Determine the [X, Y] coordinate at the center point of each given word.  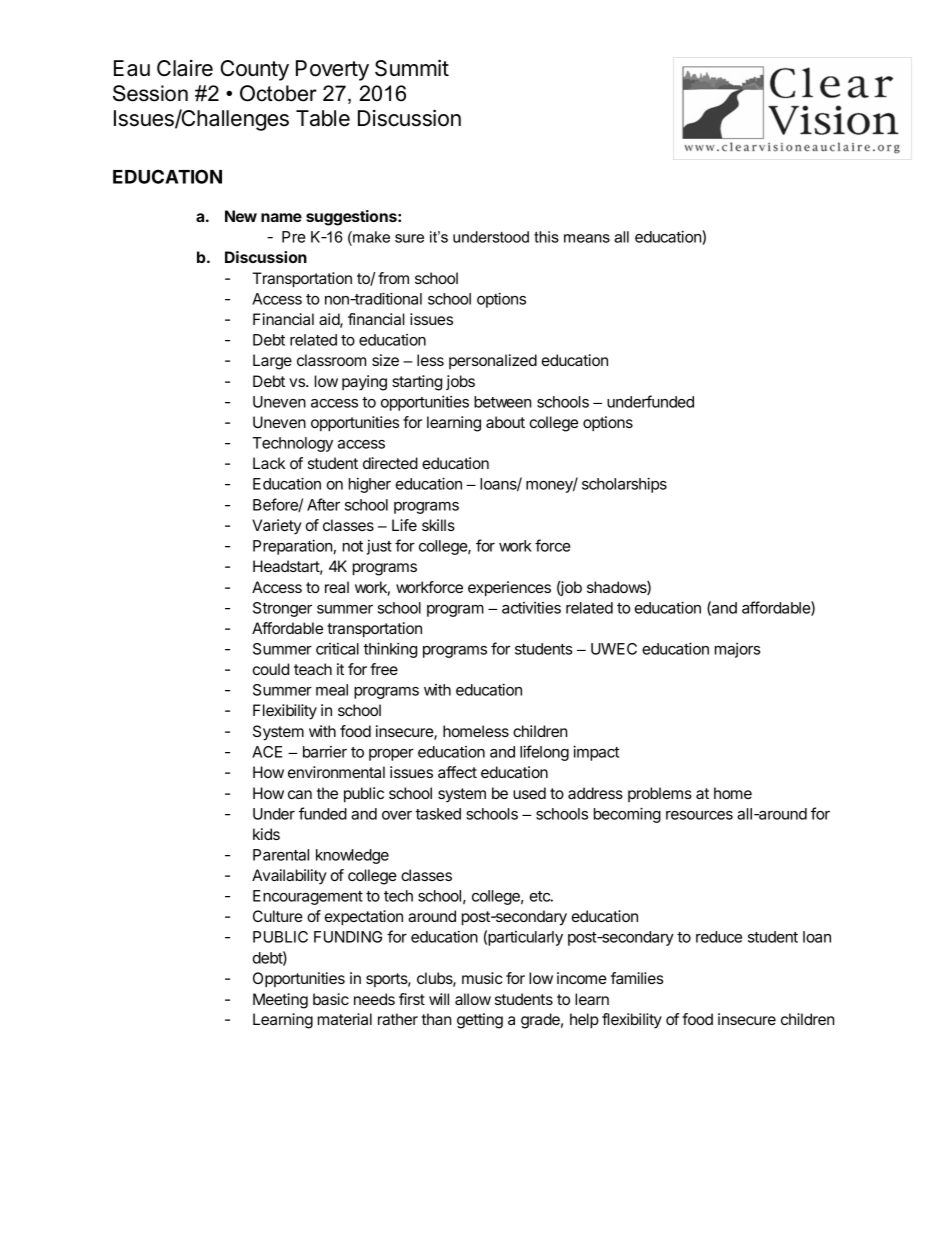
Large [272, 362]
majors [737, 650]
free [384, 669]
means [587, 238]
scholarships [624, 485]
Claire [185, 68]
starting [417, 383]
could [271, 669]
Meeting [280, 1001]
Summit [412, 68]
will [439, 999]
